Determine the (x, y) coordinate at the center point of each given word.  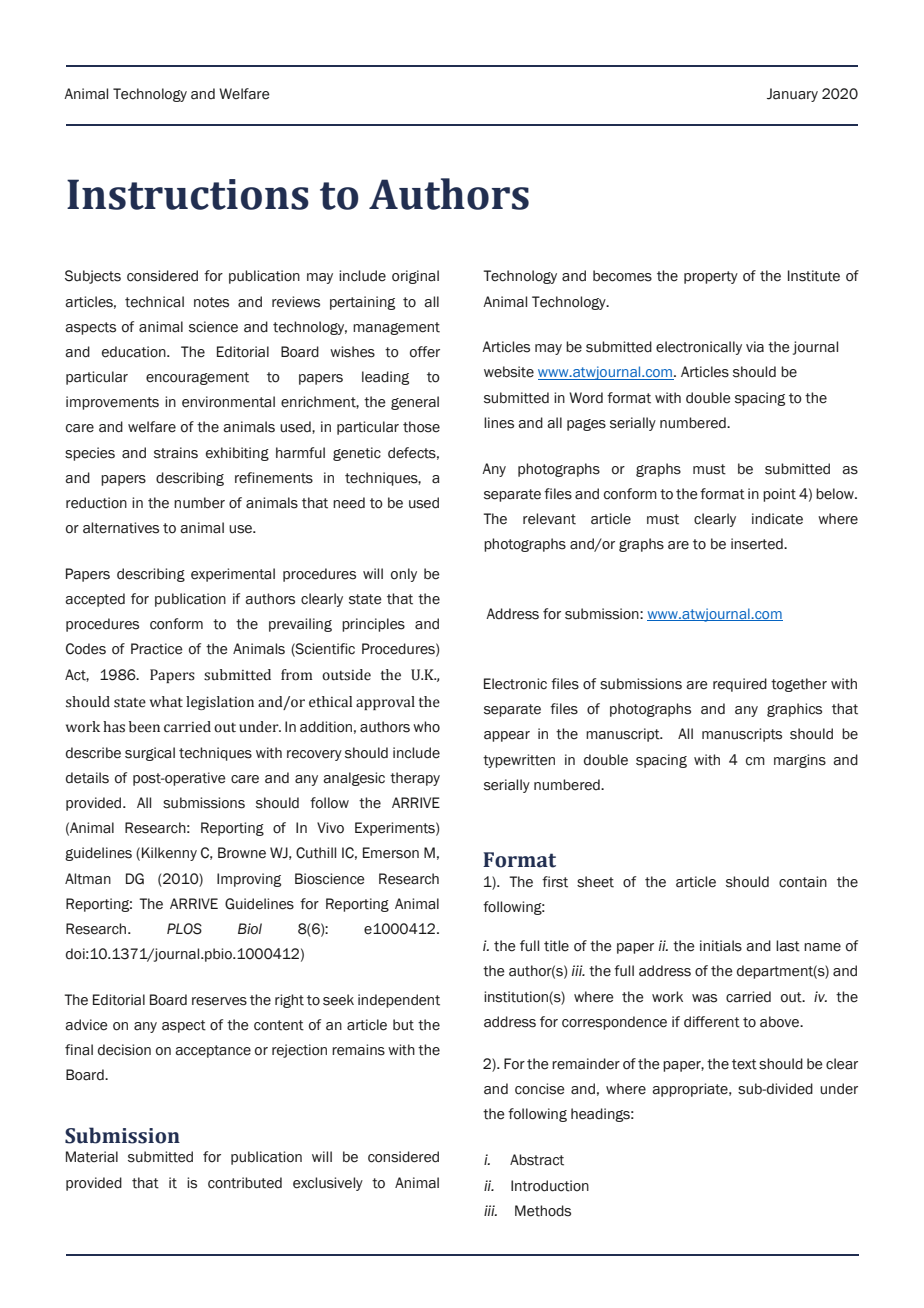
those (421, 427)
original (415, 277)
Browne (242, 853)
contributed (245, 1183)
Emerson (391, 853)
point (779, 495)
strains (176, 453)
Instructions (188, 194)
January (792, 95)
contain (803, 882)
